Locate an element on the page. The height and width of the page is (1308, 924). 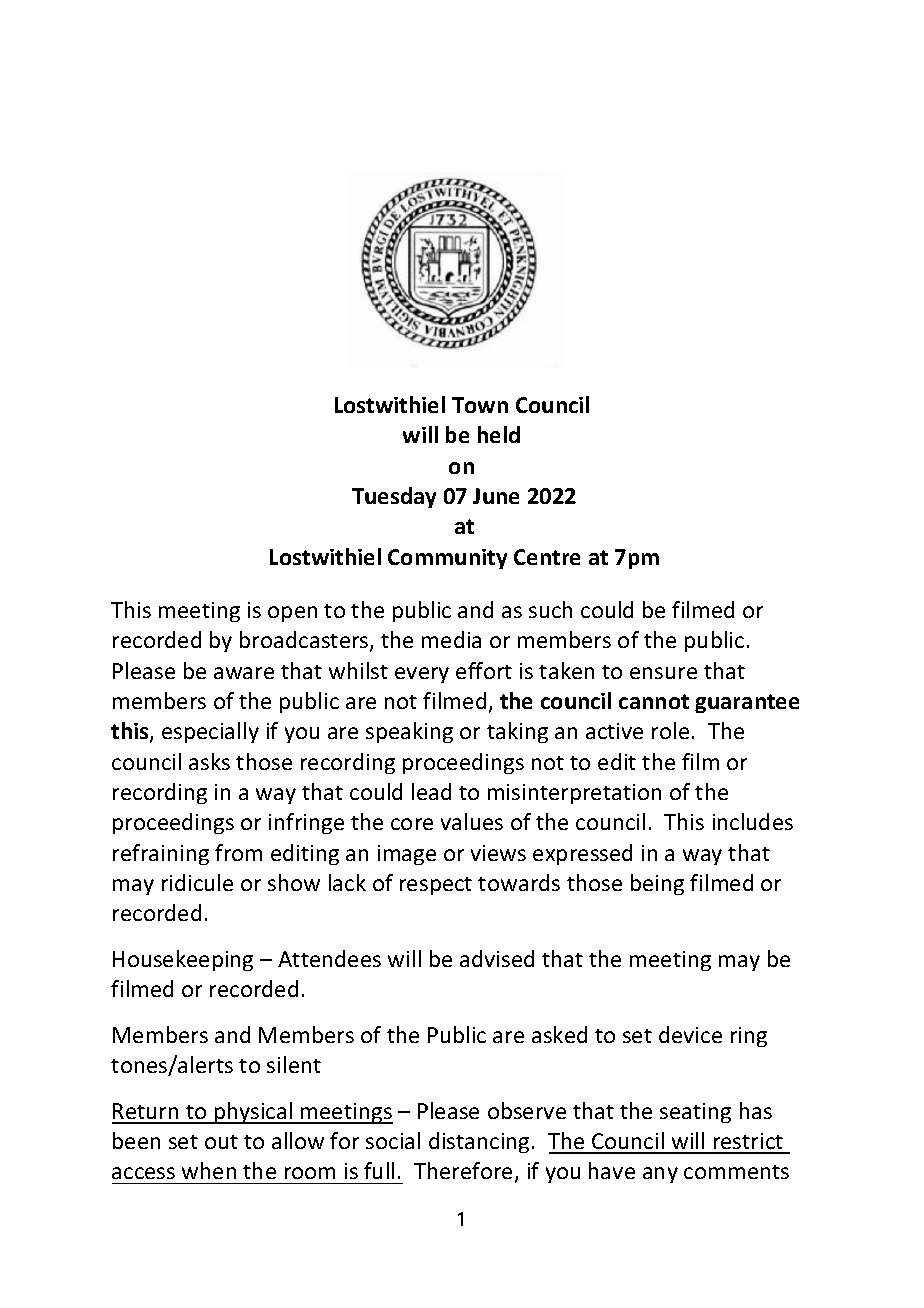
lead is located at coordinates (431, 791).
